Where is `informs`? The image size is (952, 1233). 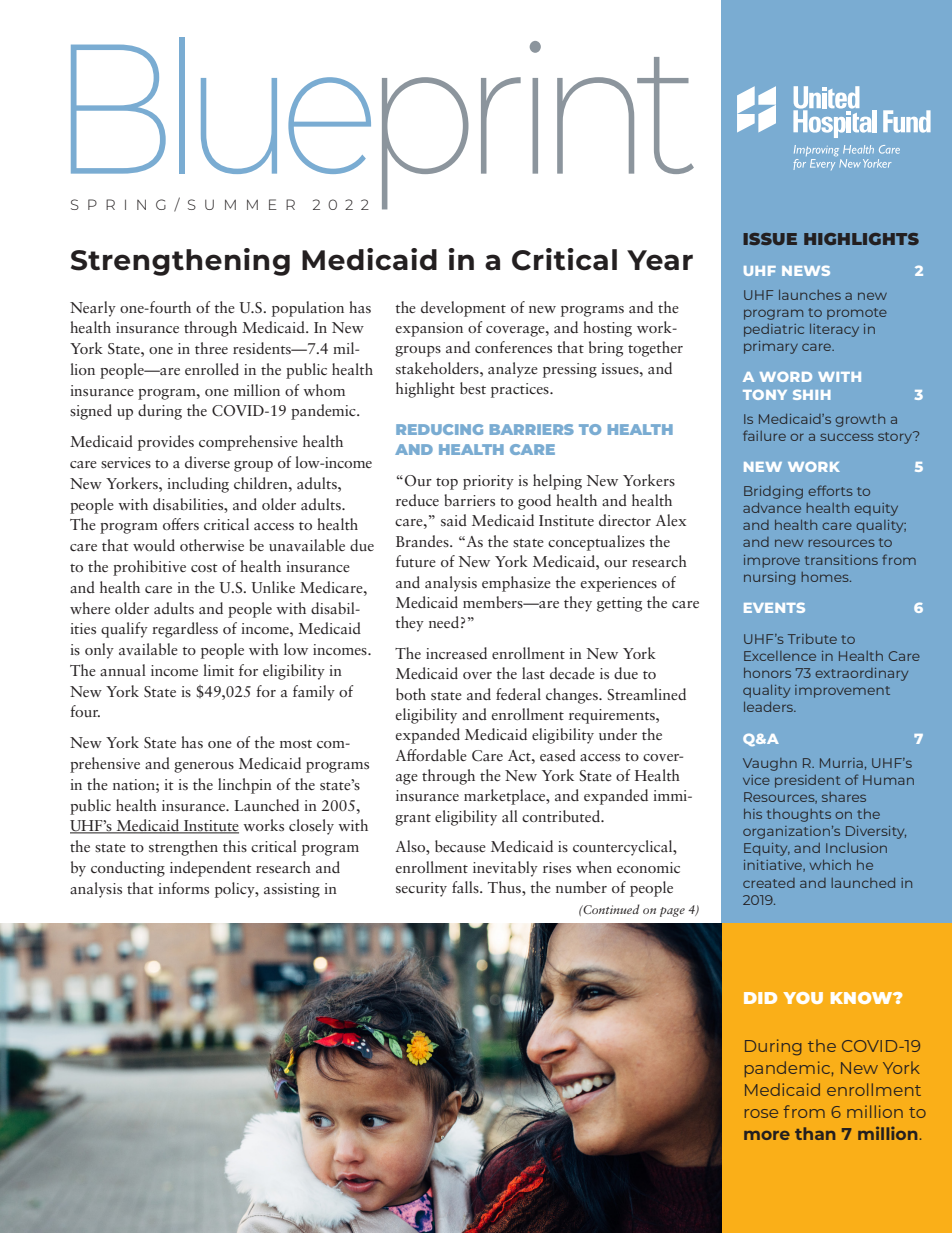 informs is located at coordinates (183, 888).
